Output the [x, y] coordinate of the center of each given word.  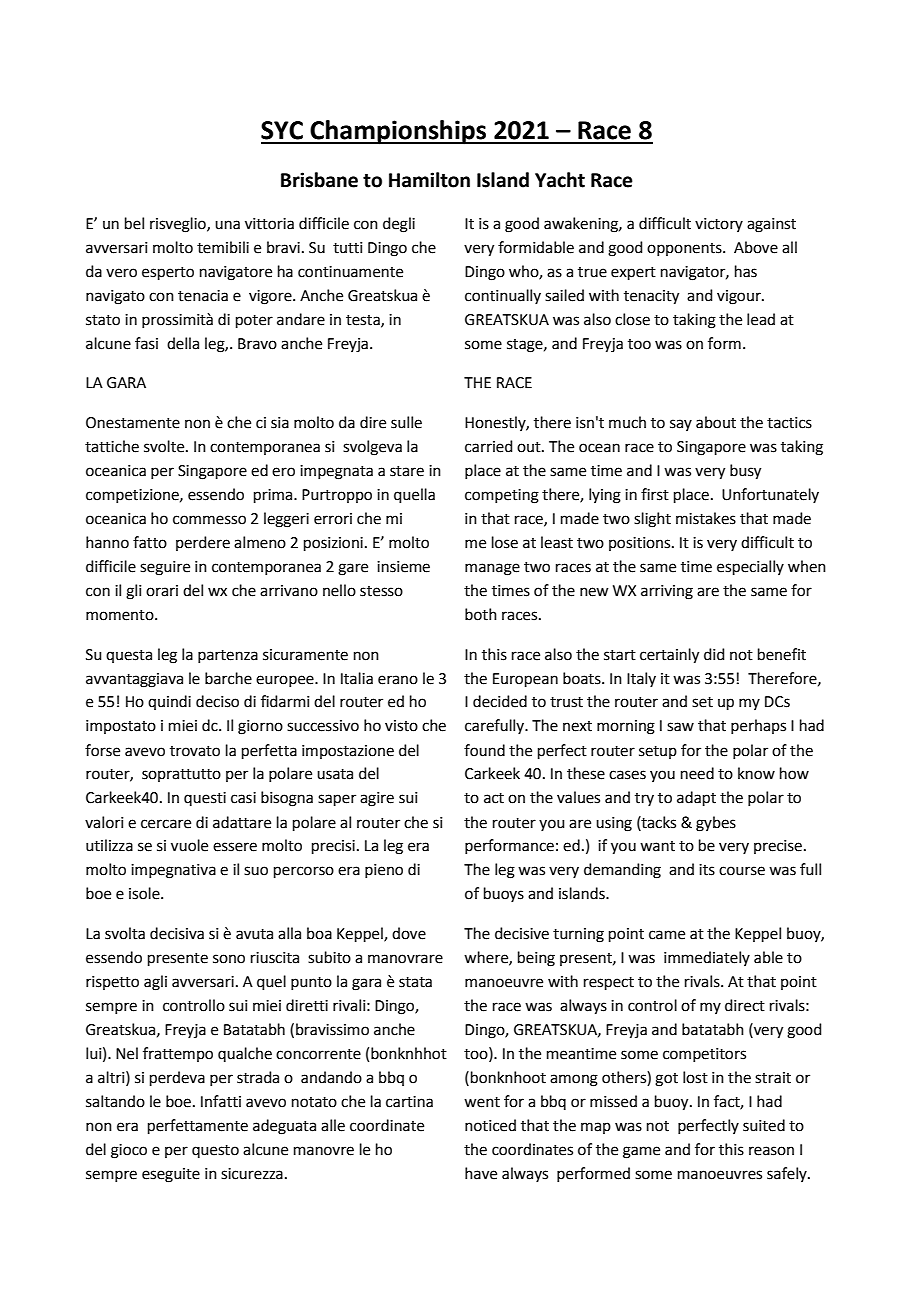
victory [719, 225]
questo [215, 1151]
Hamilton [429, 180]
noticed [490, 1125]
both [481, 614]
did [714, 654]
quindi [169, 702]
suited [764, 1125]
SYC [282, 130]
